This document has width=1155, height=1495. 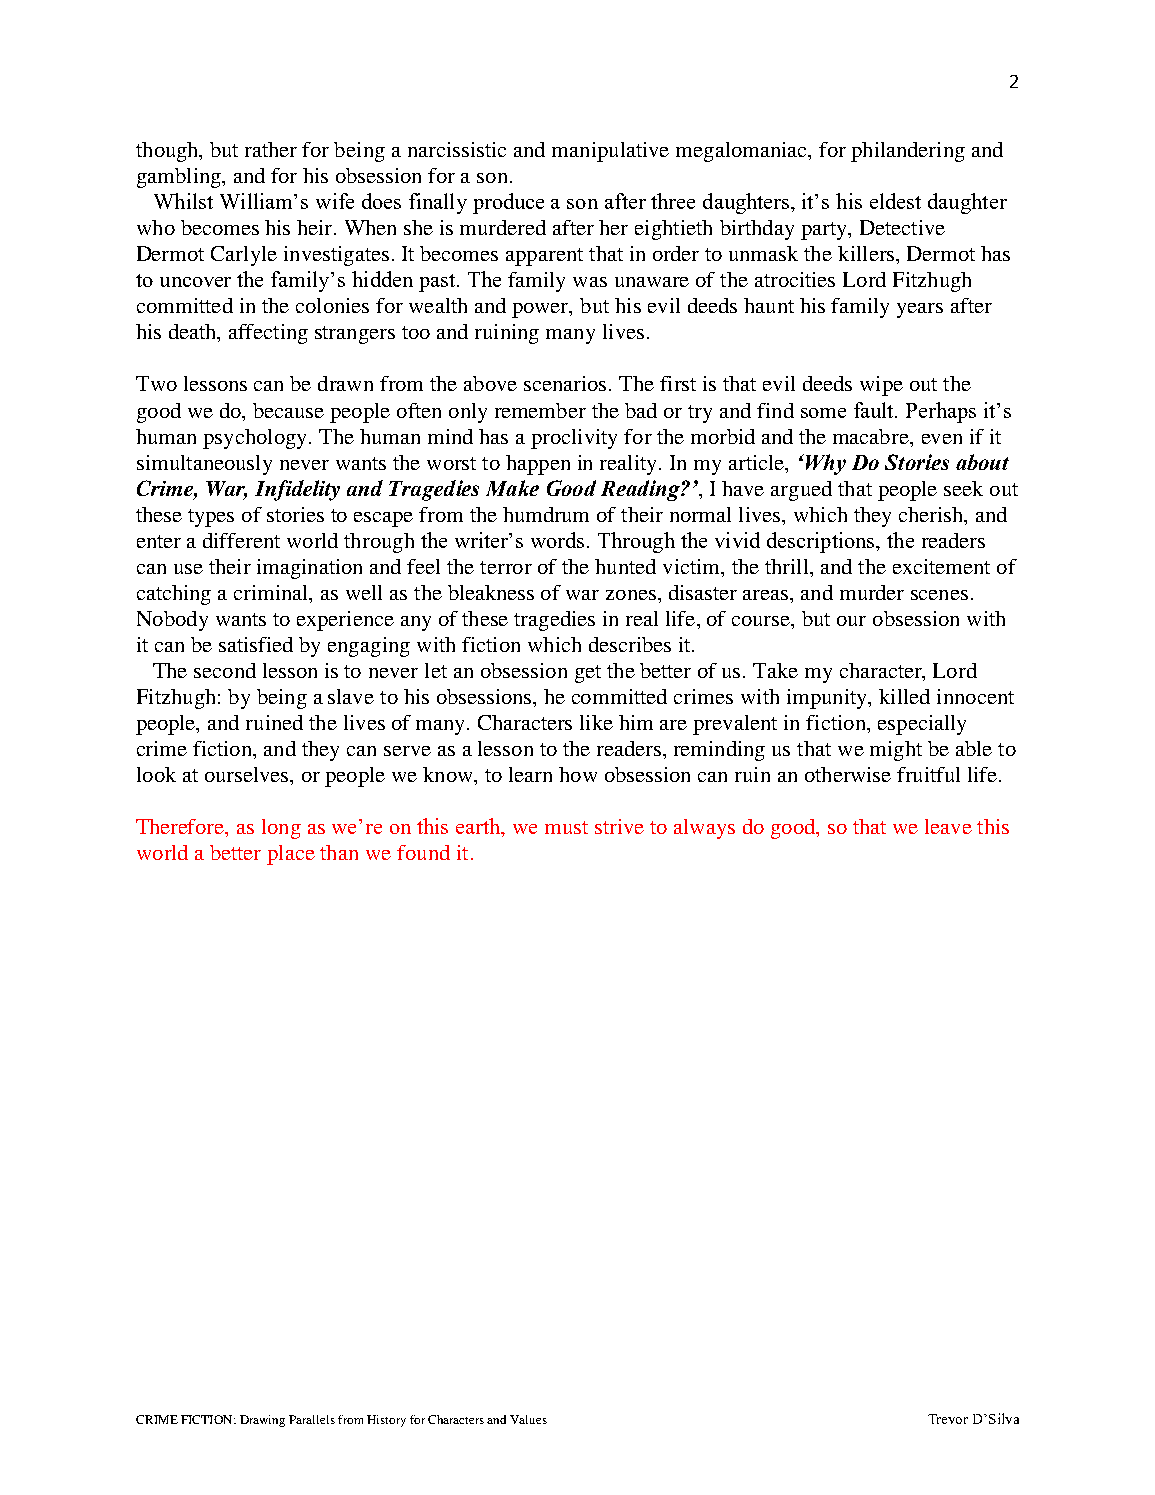 I want to click on ourselves, so click(x=248, y=774).
